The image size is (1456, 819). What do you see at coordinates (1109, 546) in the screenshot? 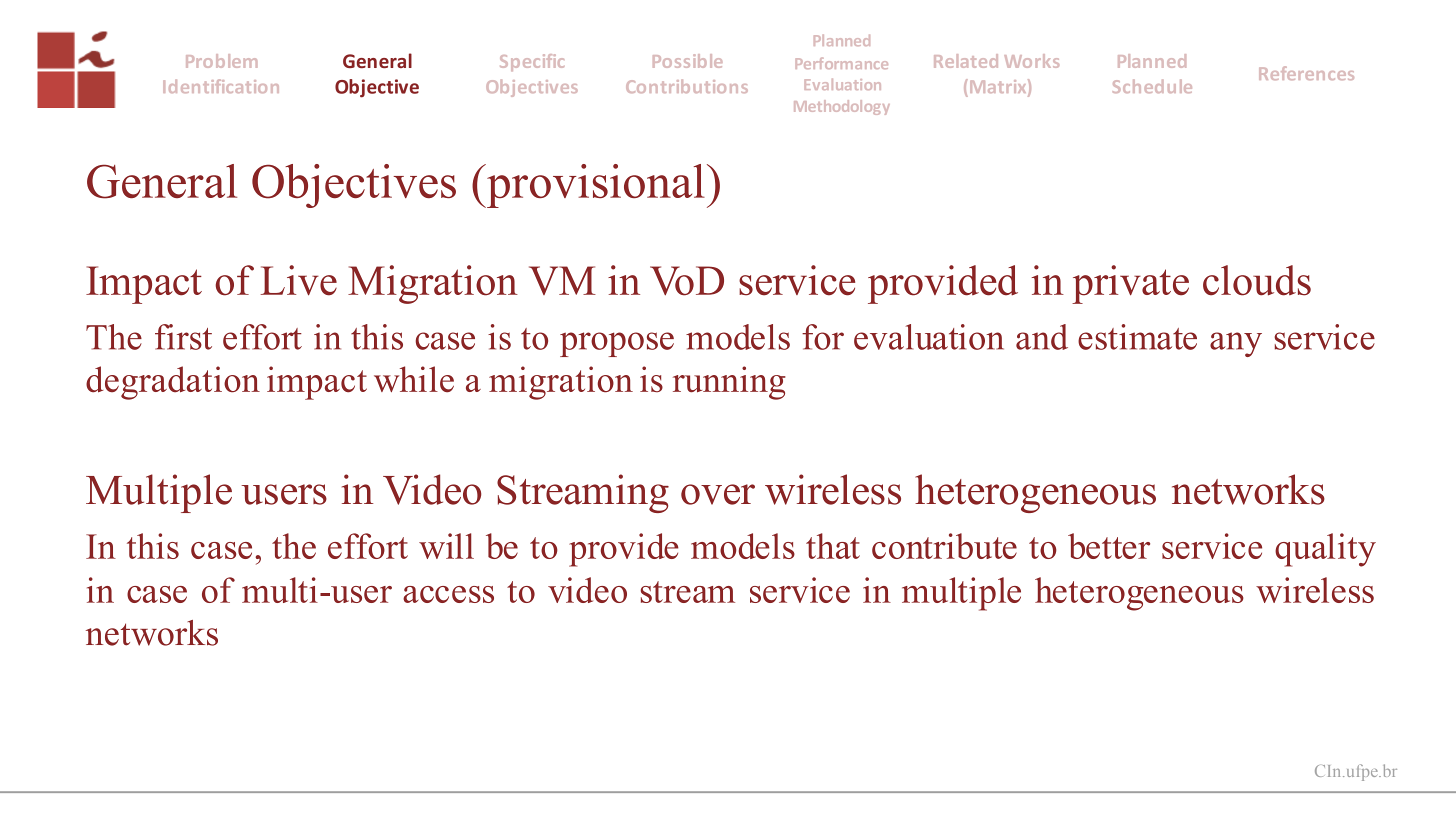
I see `better` at bounding box center [1109, 546].
